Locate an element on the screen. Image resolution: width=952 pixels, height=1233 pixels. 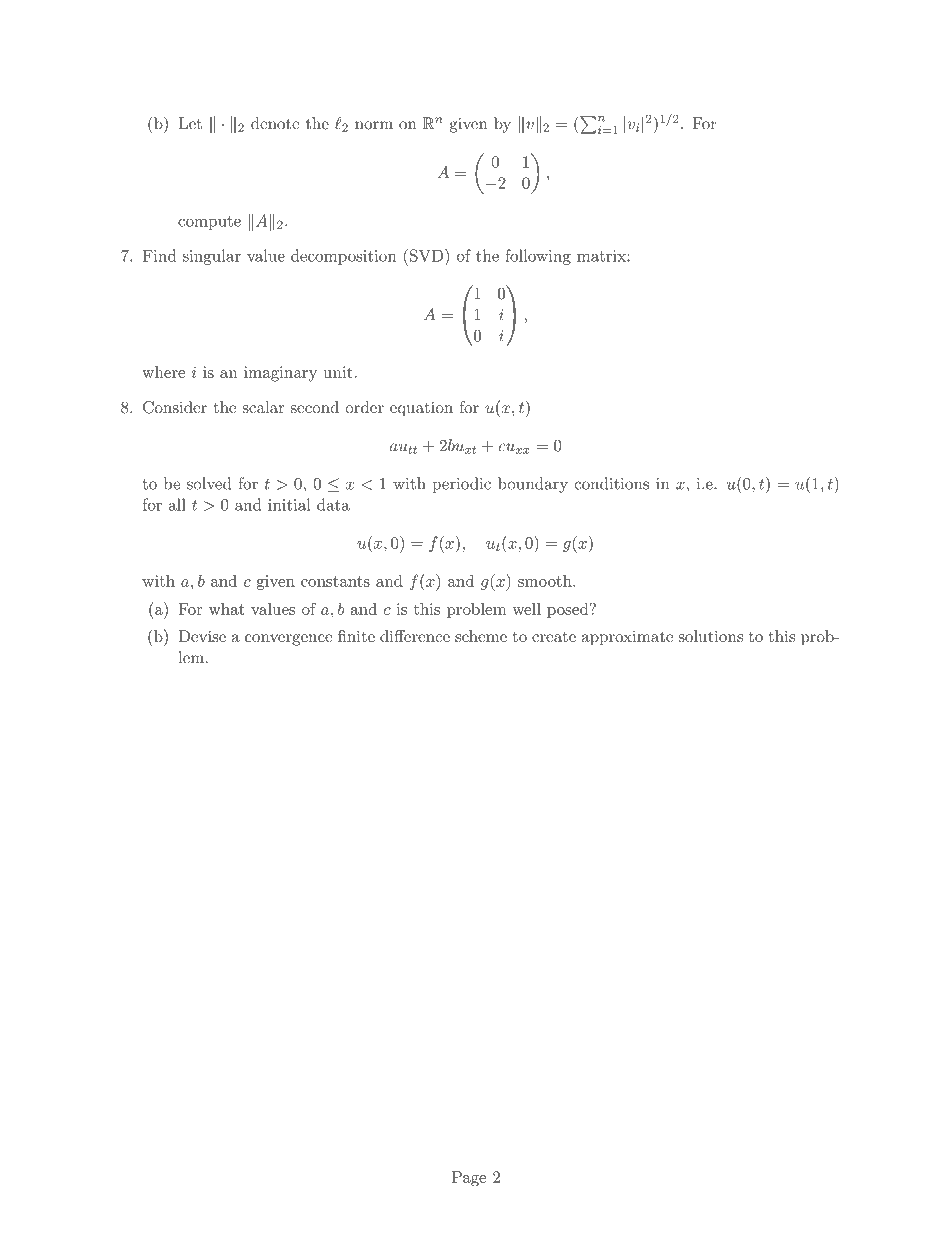
what is located at coordinates (227, 609).
